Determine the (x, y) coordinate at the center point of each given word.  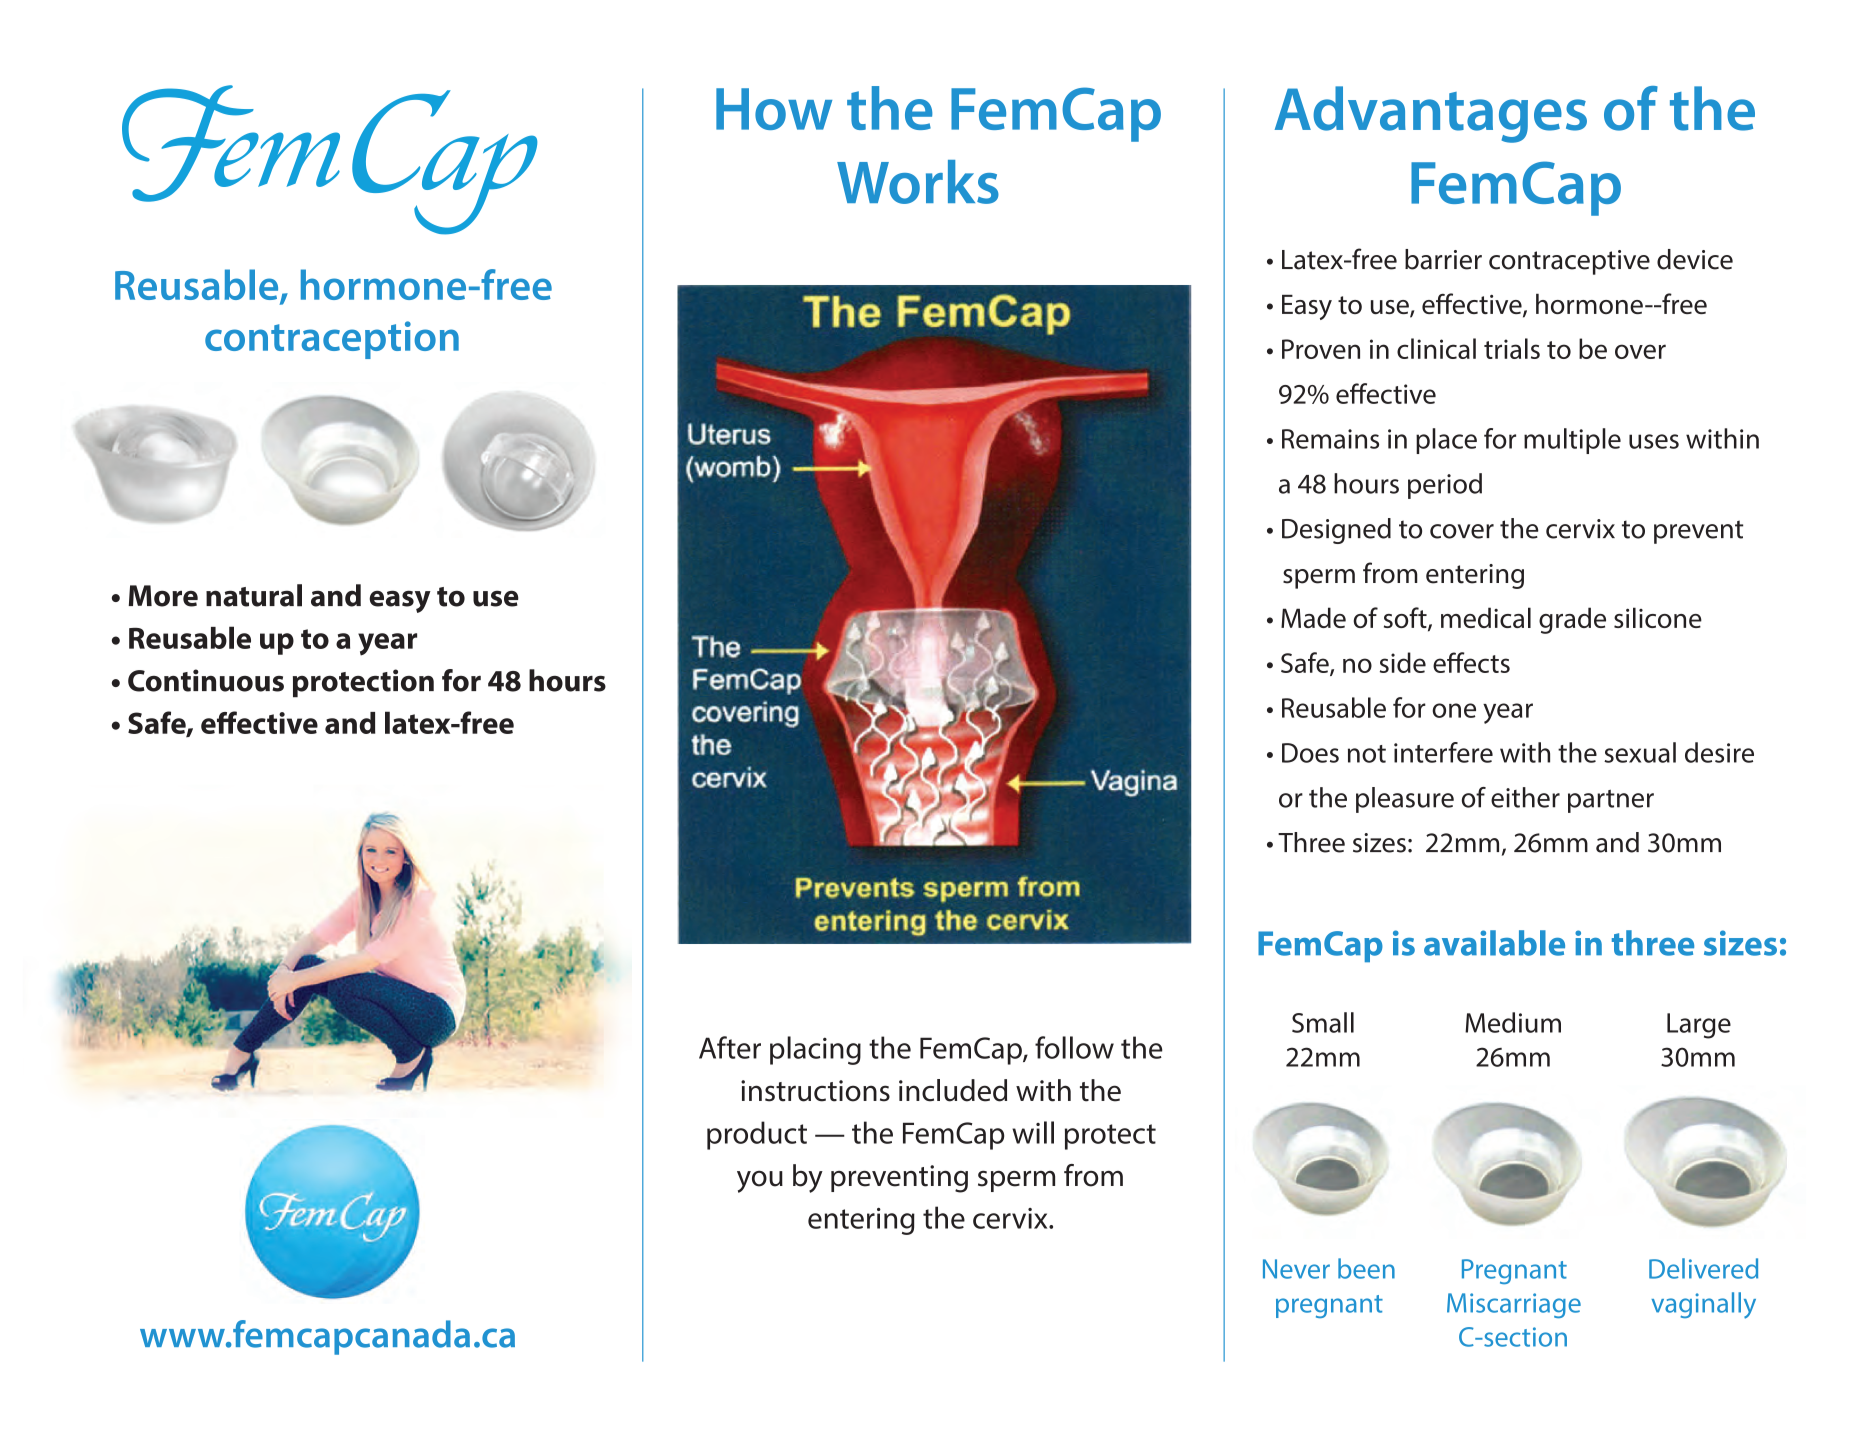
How (774, 109)
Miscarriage (1514, 1305)
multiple (1572, 441)
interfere (1443, 752)
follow (1074, 1047)
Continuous (206, 680)
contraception (332, 340)
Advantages (1431, 114)
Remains (1330, 439)
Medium (1513, 1022)
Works (918, 182)
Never (1296, 1269)
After (730, 1047)
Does (1310, 753)
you (760, 1182)
